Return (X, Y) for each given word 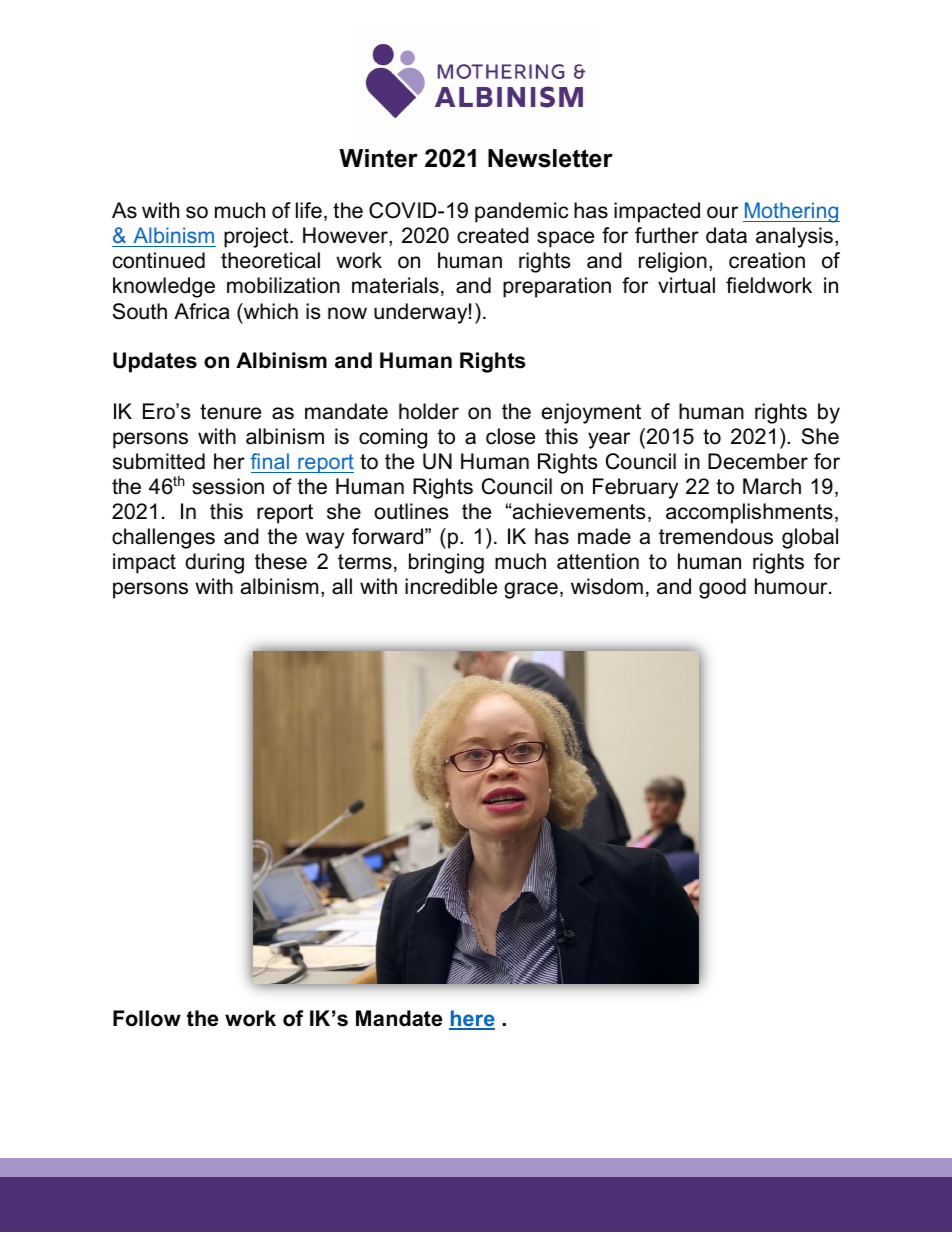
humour (792, 586)
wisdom (607, 586)
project (257, 237)
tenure (230, 412)
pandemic (522, 212)
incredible (451, 586)
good (722, 588)
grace (531, 590)
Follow (147, 1018)
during (214, 563)
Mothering (791, 212)
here (472, 1019)
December (758, 461)
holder (429, 411)
